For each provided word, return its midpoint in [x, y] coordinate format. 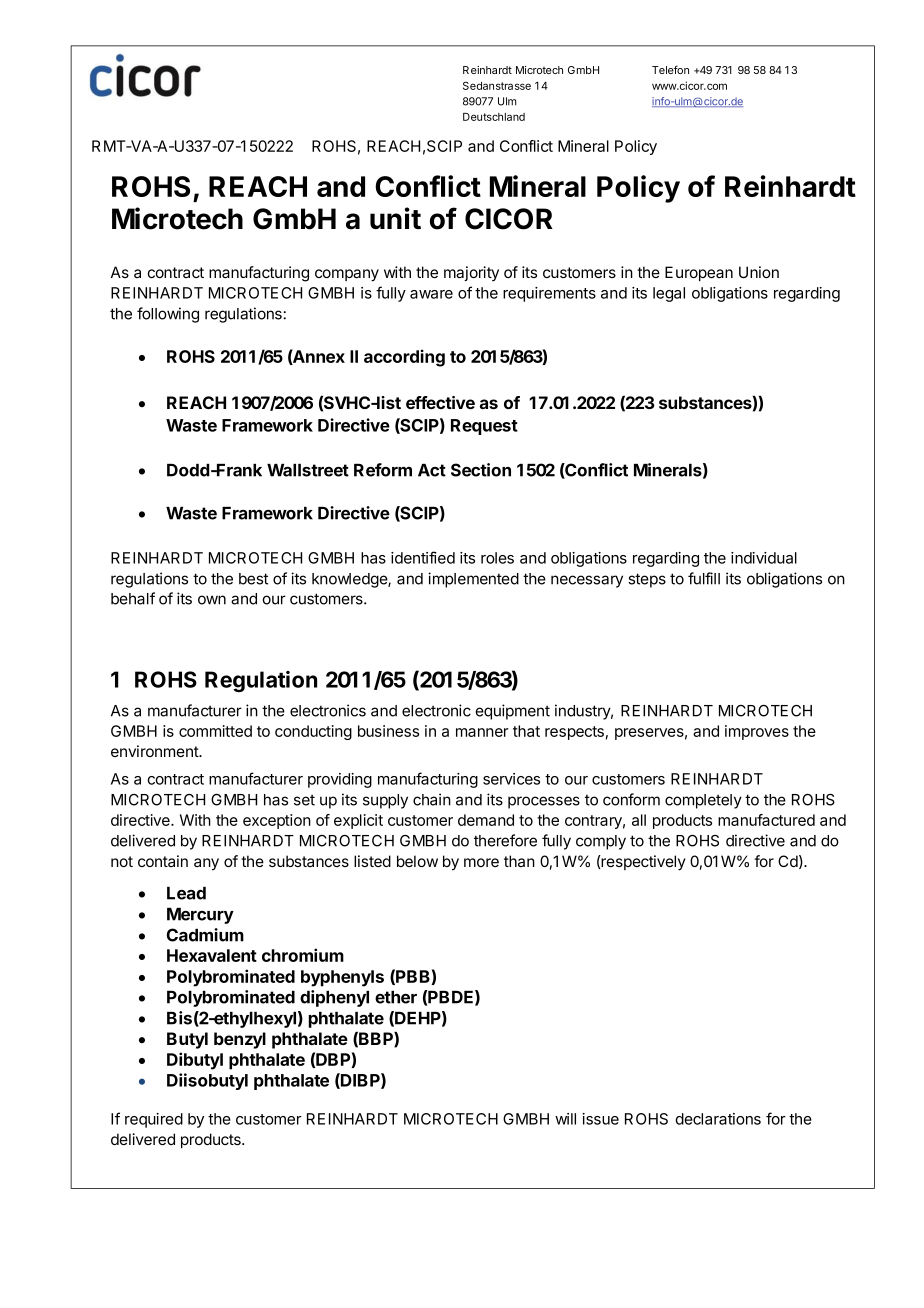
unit [395, 218]
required [154, 1120]
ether [396, 997]
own [212, 600]
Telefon [670, 69]
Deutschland [494, 117]
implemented [473, 580]
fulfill [704, 578]
